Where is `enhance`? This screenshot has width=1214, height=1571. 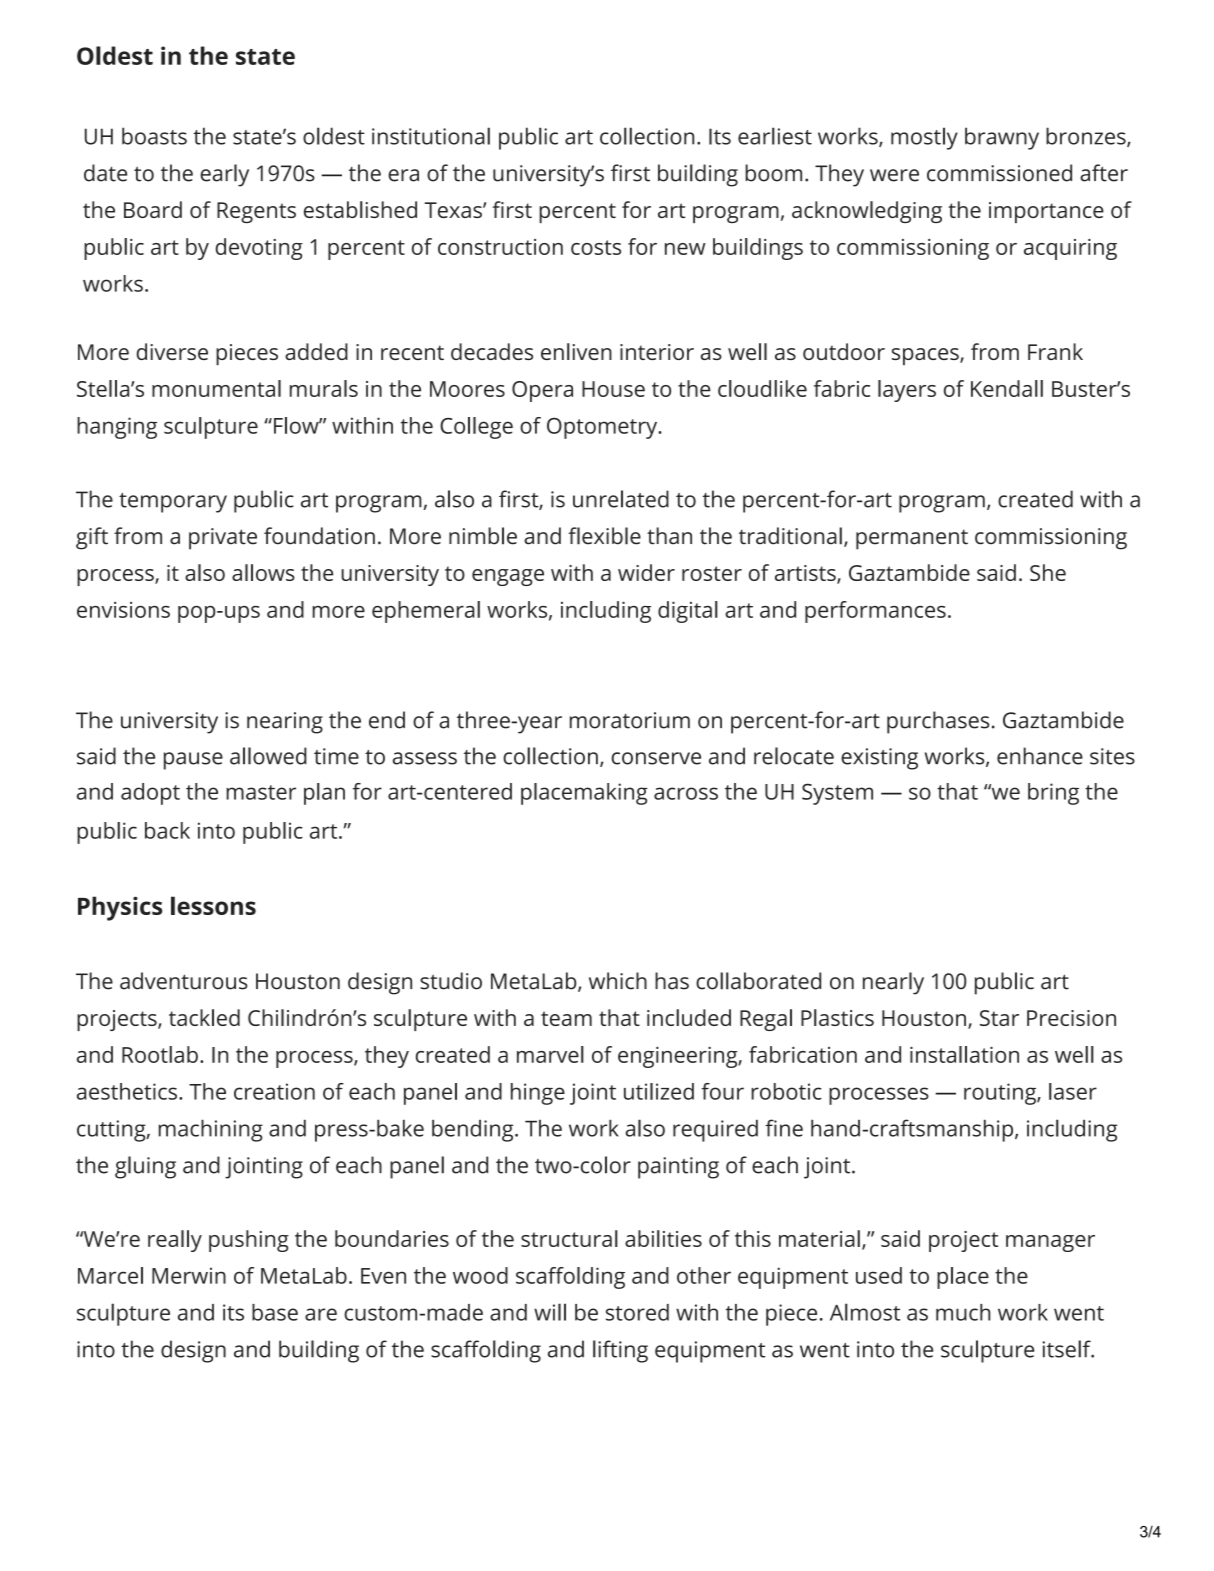
enhance is located at coordinates (1040, 756).
